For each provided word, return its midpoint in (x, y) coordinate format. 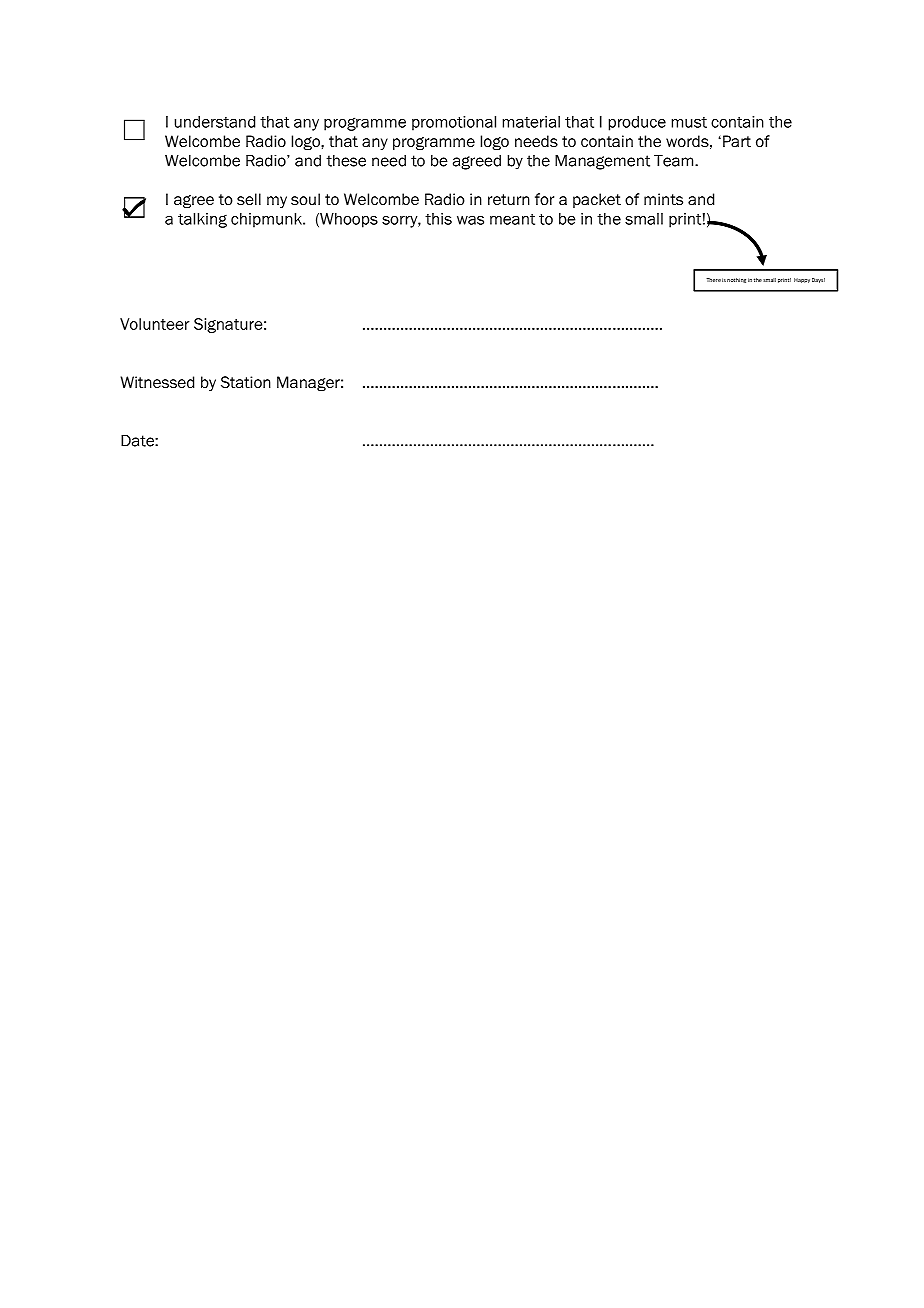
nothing (736, 280)
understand (215, 122)
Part (737, 141)
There (713, 280)
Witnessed (157, 382)
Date (138, 441)
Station (246, 382)
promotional (454, 123)
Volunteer (155, 324)
